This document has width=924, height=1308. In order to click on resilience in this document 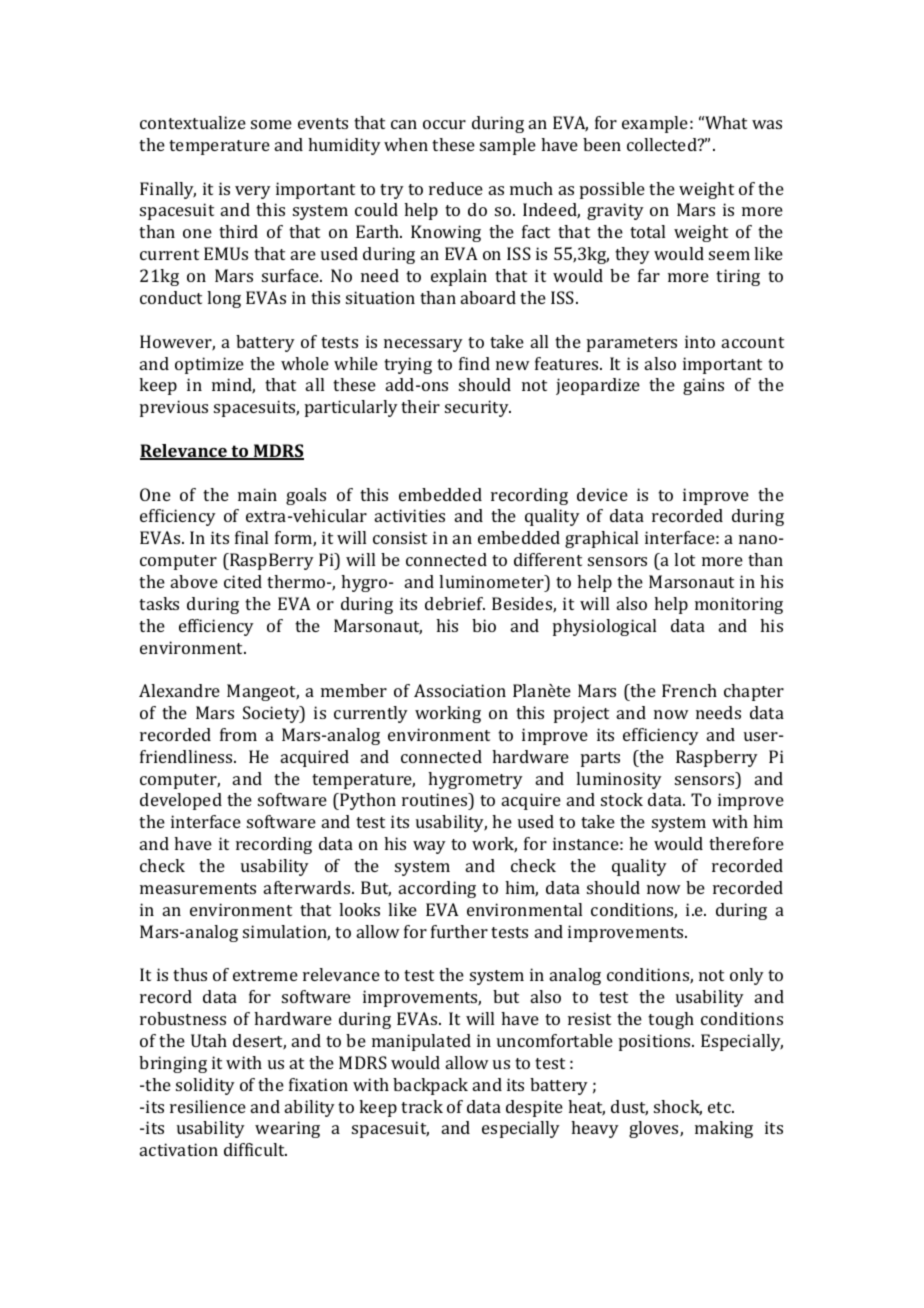, I will do `click(208, 1106)`.
